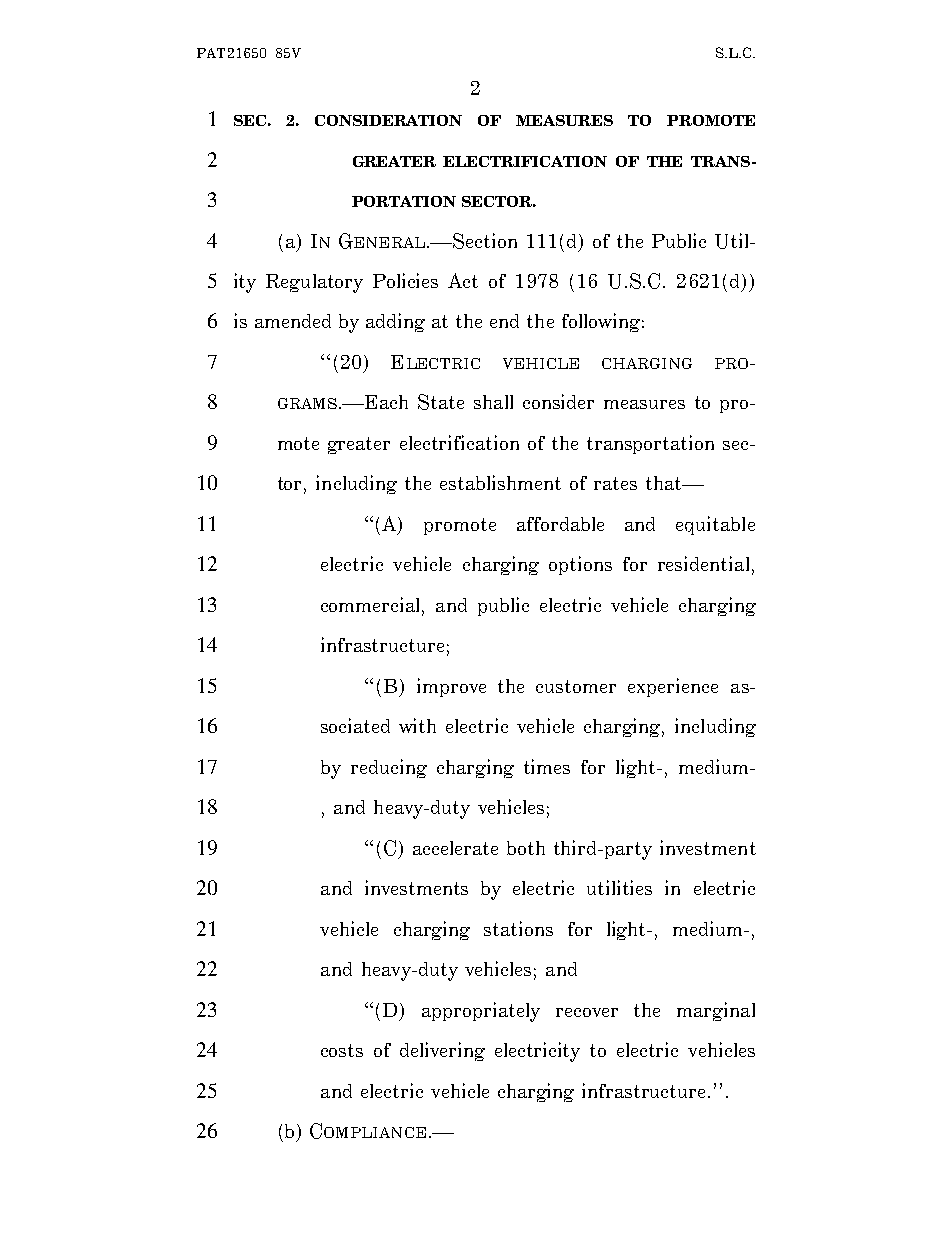  Describe the element at coordinates (372, 606) in the document. I see `commercial` at that location.
